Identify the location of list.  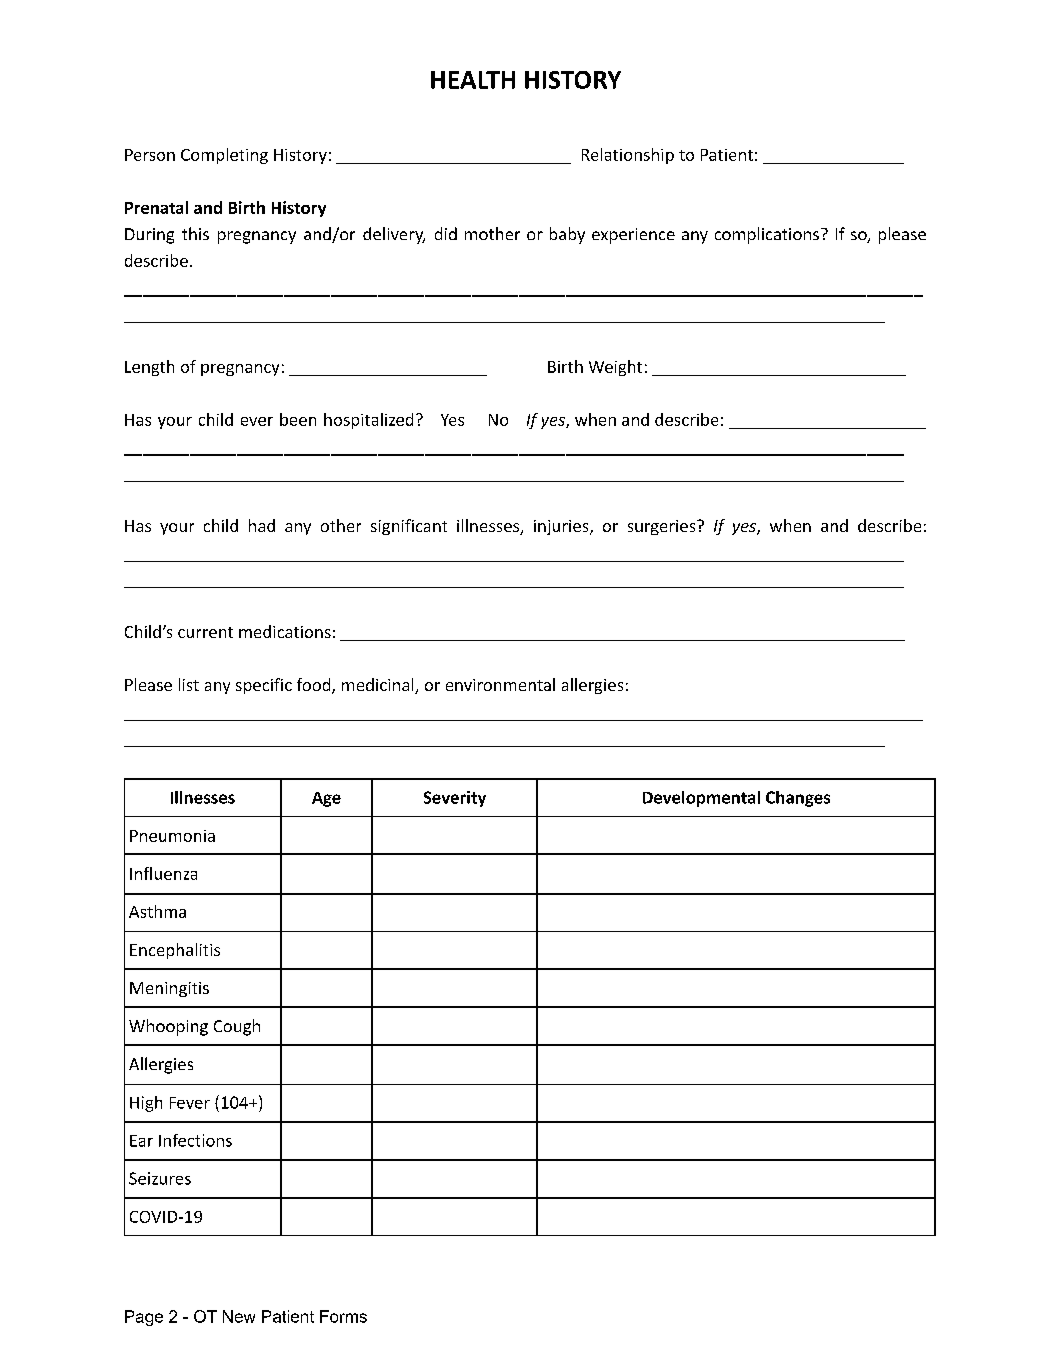
(189, 684).
